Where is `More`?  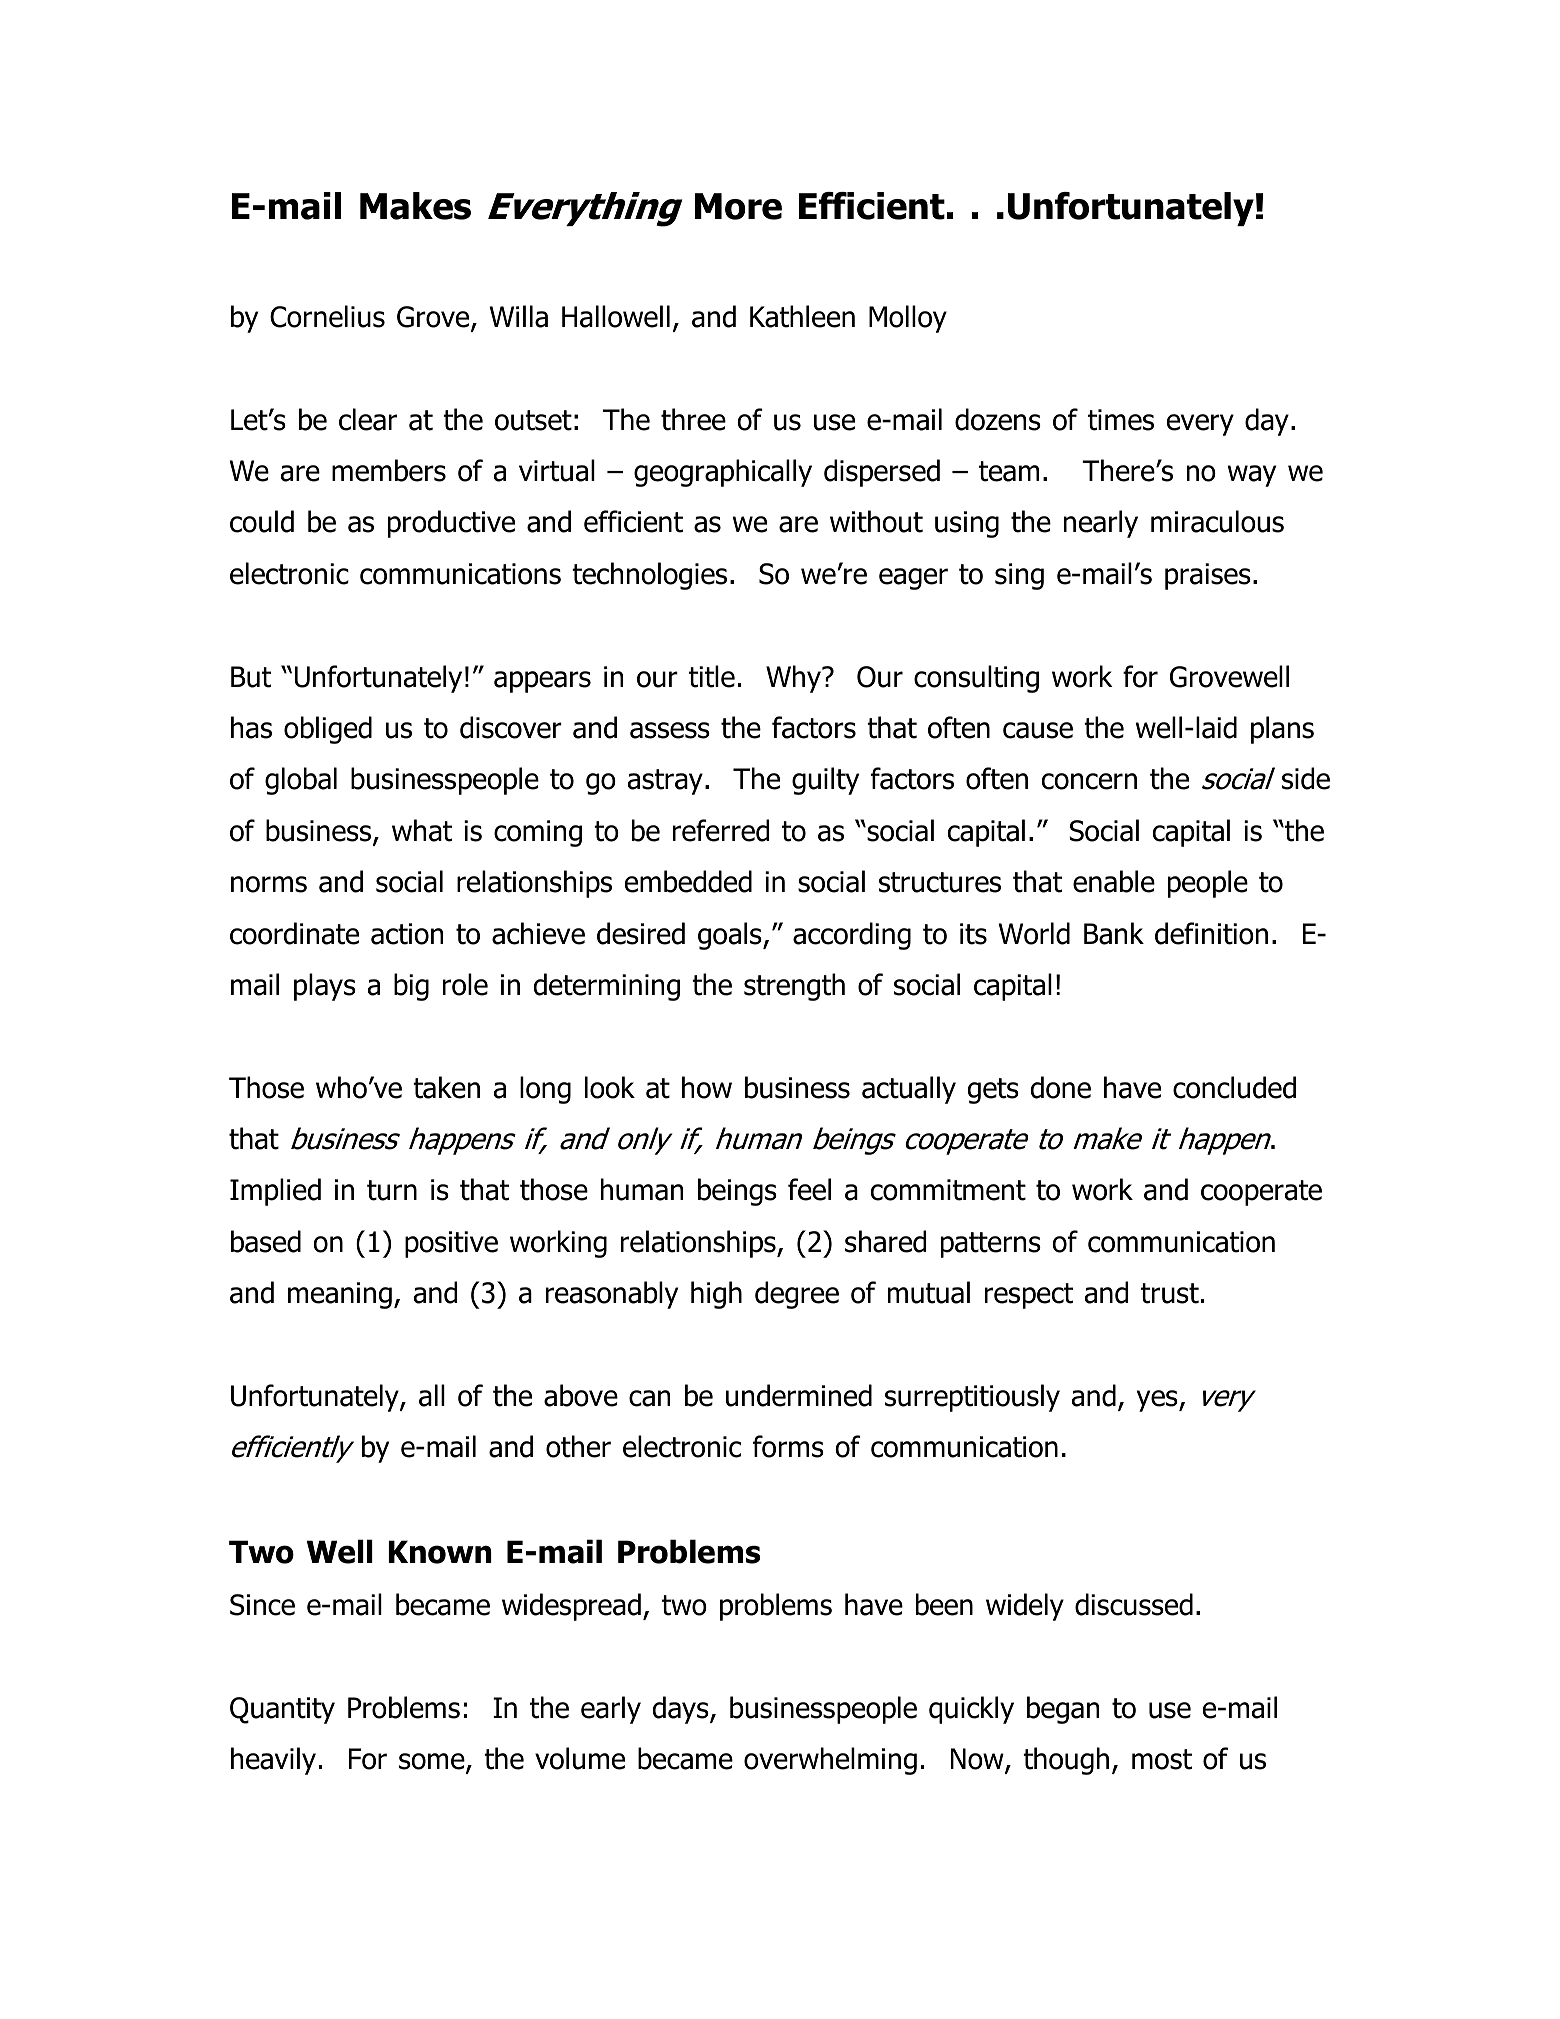
More is located at coordinates (738, 206).
